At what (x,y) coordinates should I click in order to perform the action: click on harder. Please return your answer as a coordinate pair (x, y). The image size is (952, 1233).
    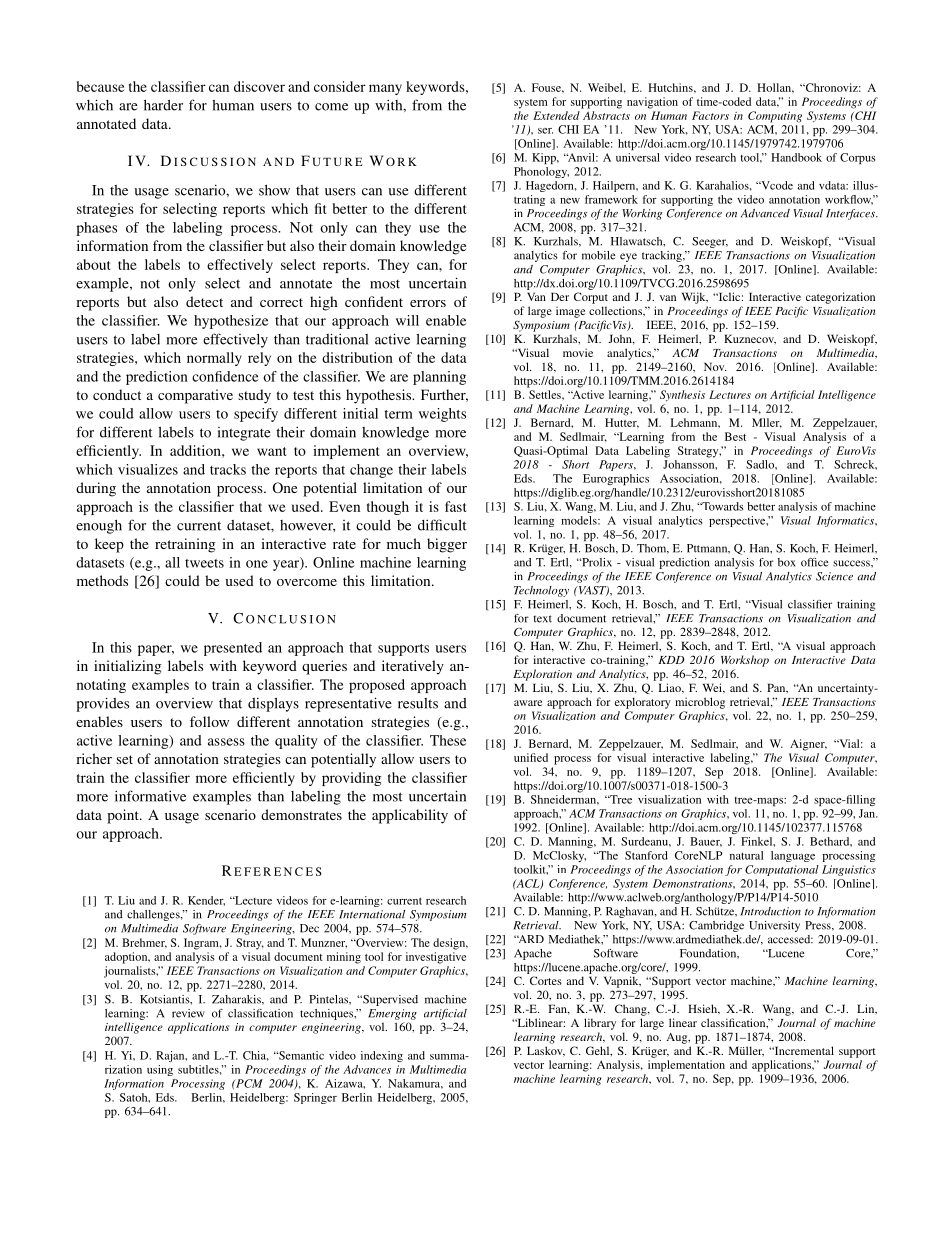
    Looking at the image, I should click on (163, 105).
